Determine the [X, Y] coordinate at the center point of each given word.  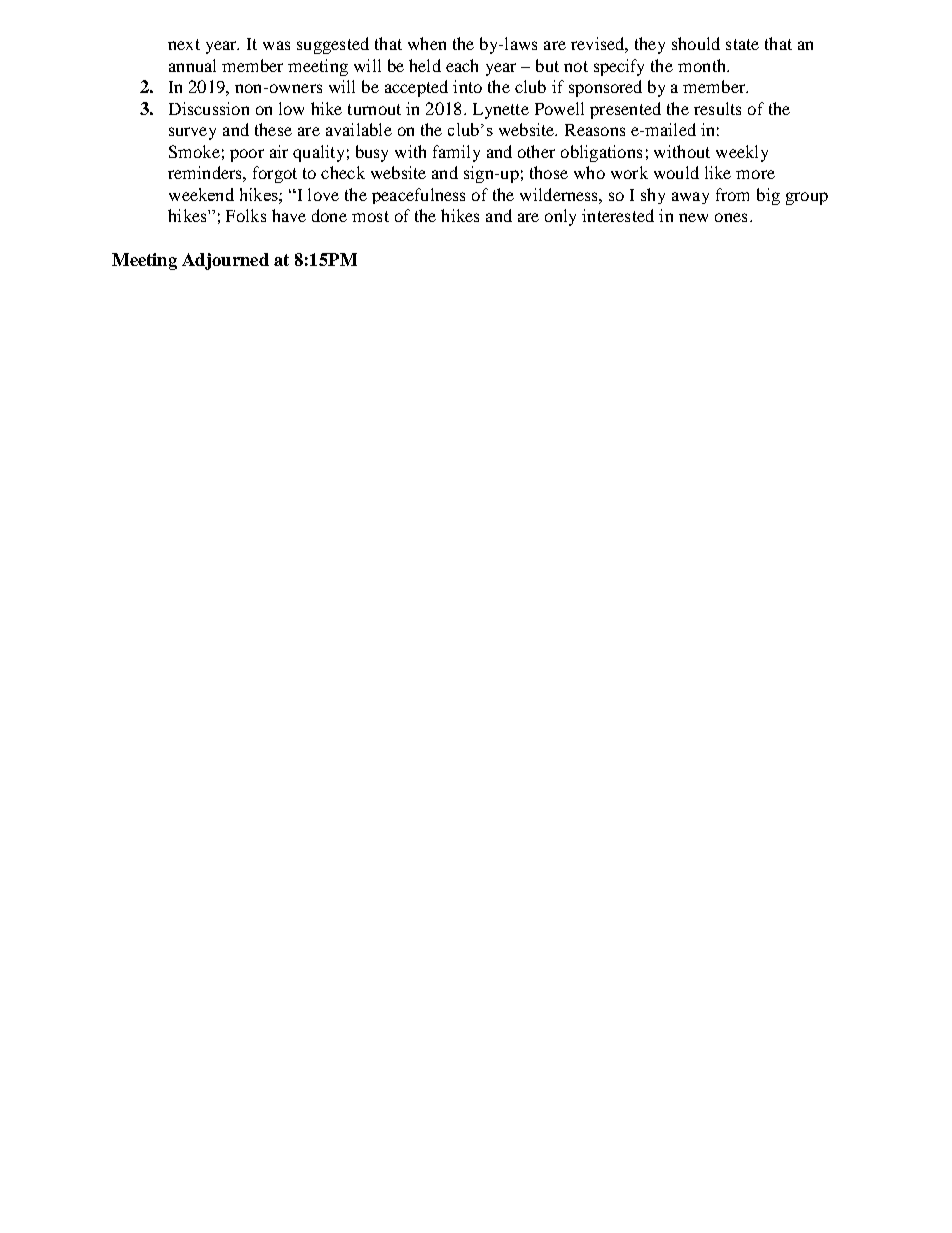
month [703, 65]
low [291, 108]
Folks [246, 215]
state [742, 44]
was [276, 45]
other [536, 151]
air [279, 151]
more [755, 174]
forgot [275, 174]
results [717, 108]
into [467, 86]
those [549, 172]
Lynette [501, 111]
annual [192, 65]
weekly [742, 153]
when [427, 43]
